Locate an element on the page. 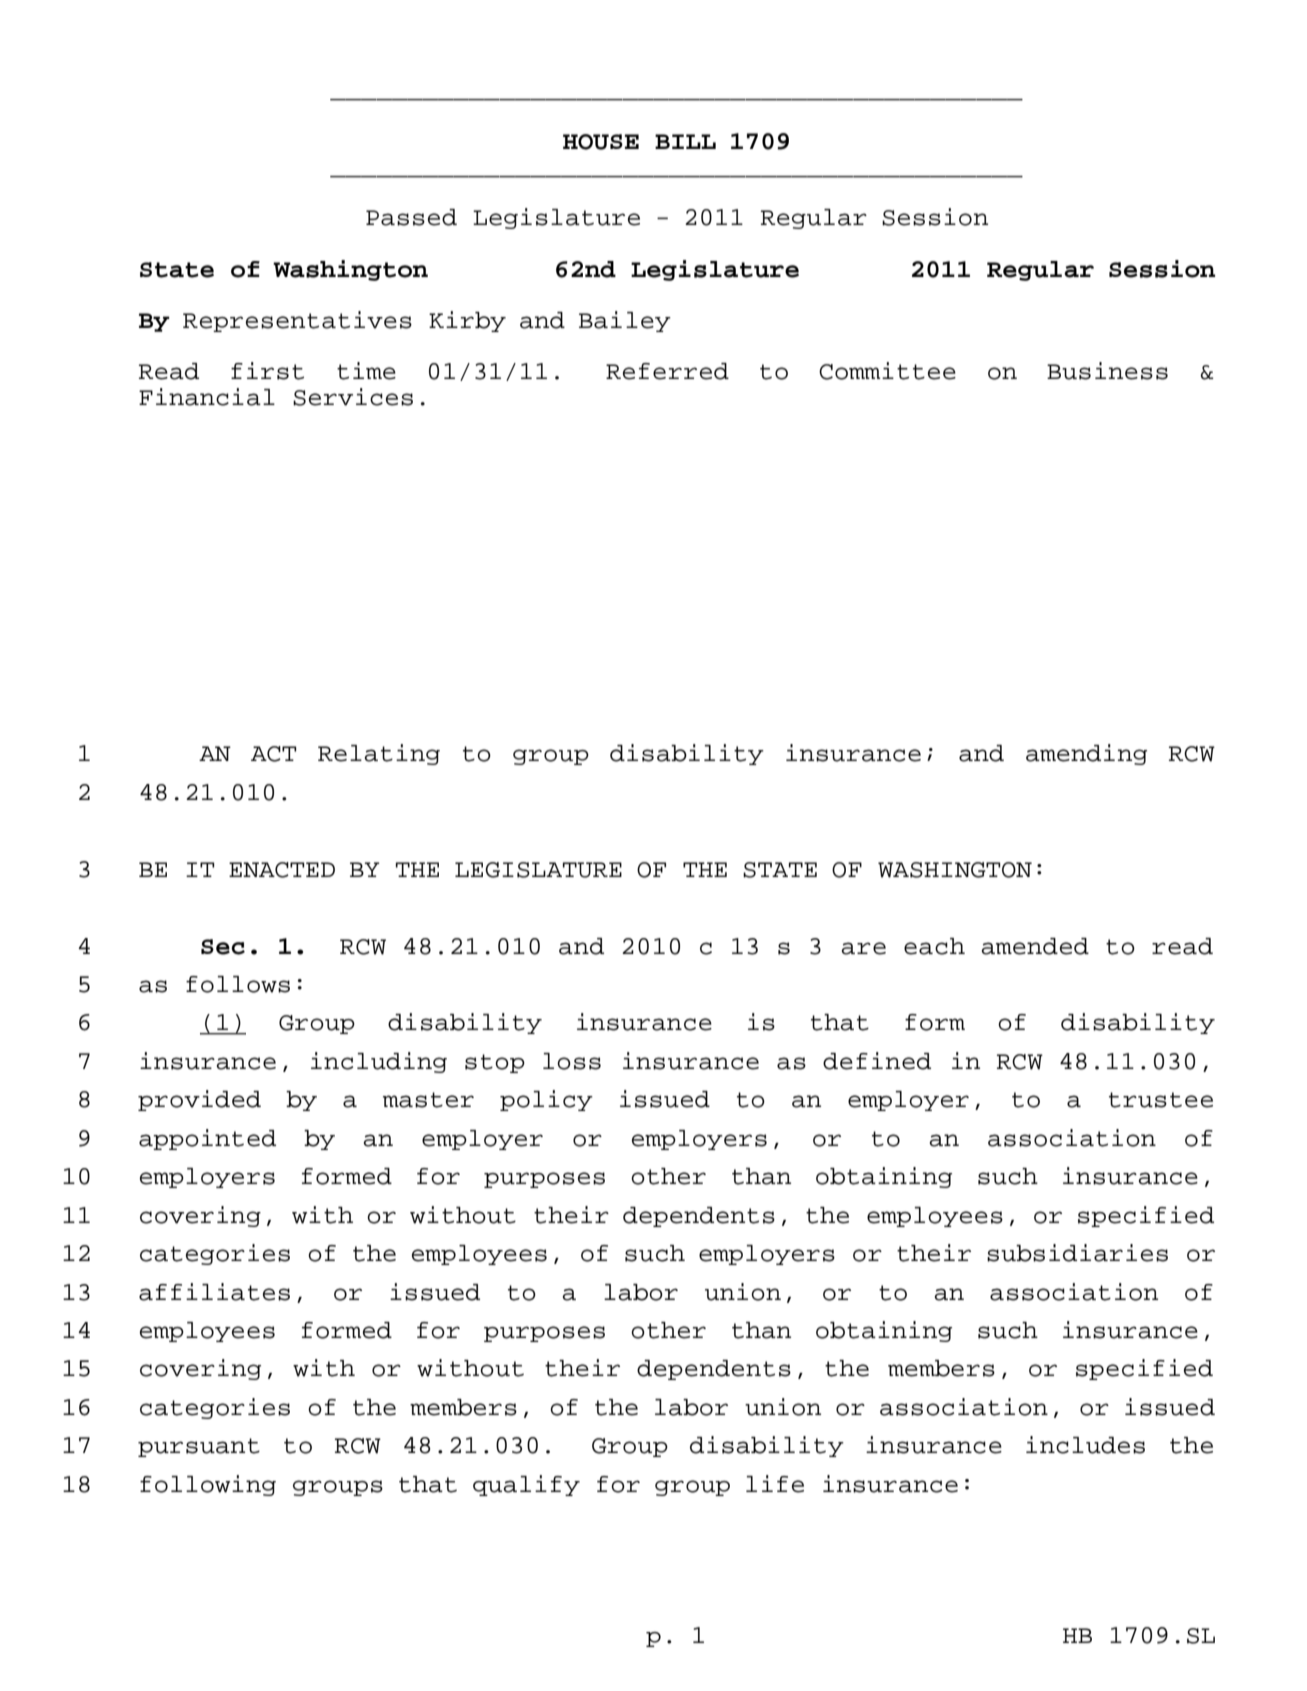  Business is located at coordinates (1107, 371).
